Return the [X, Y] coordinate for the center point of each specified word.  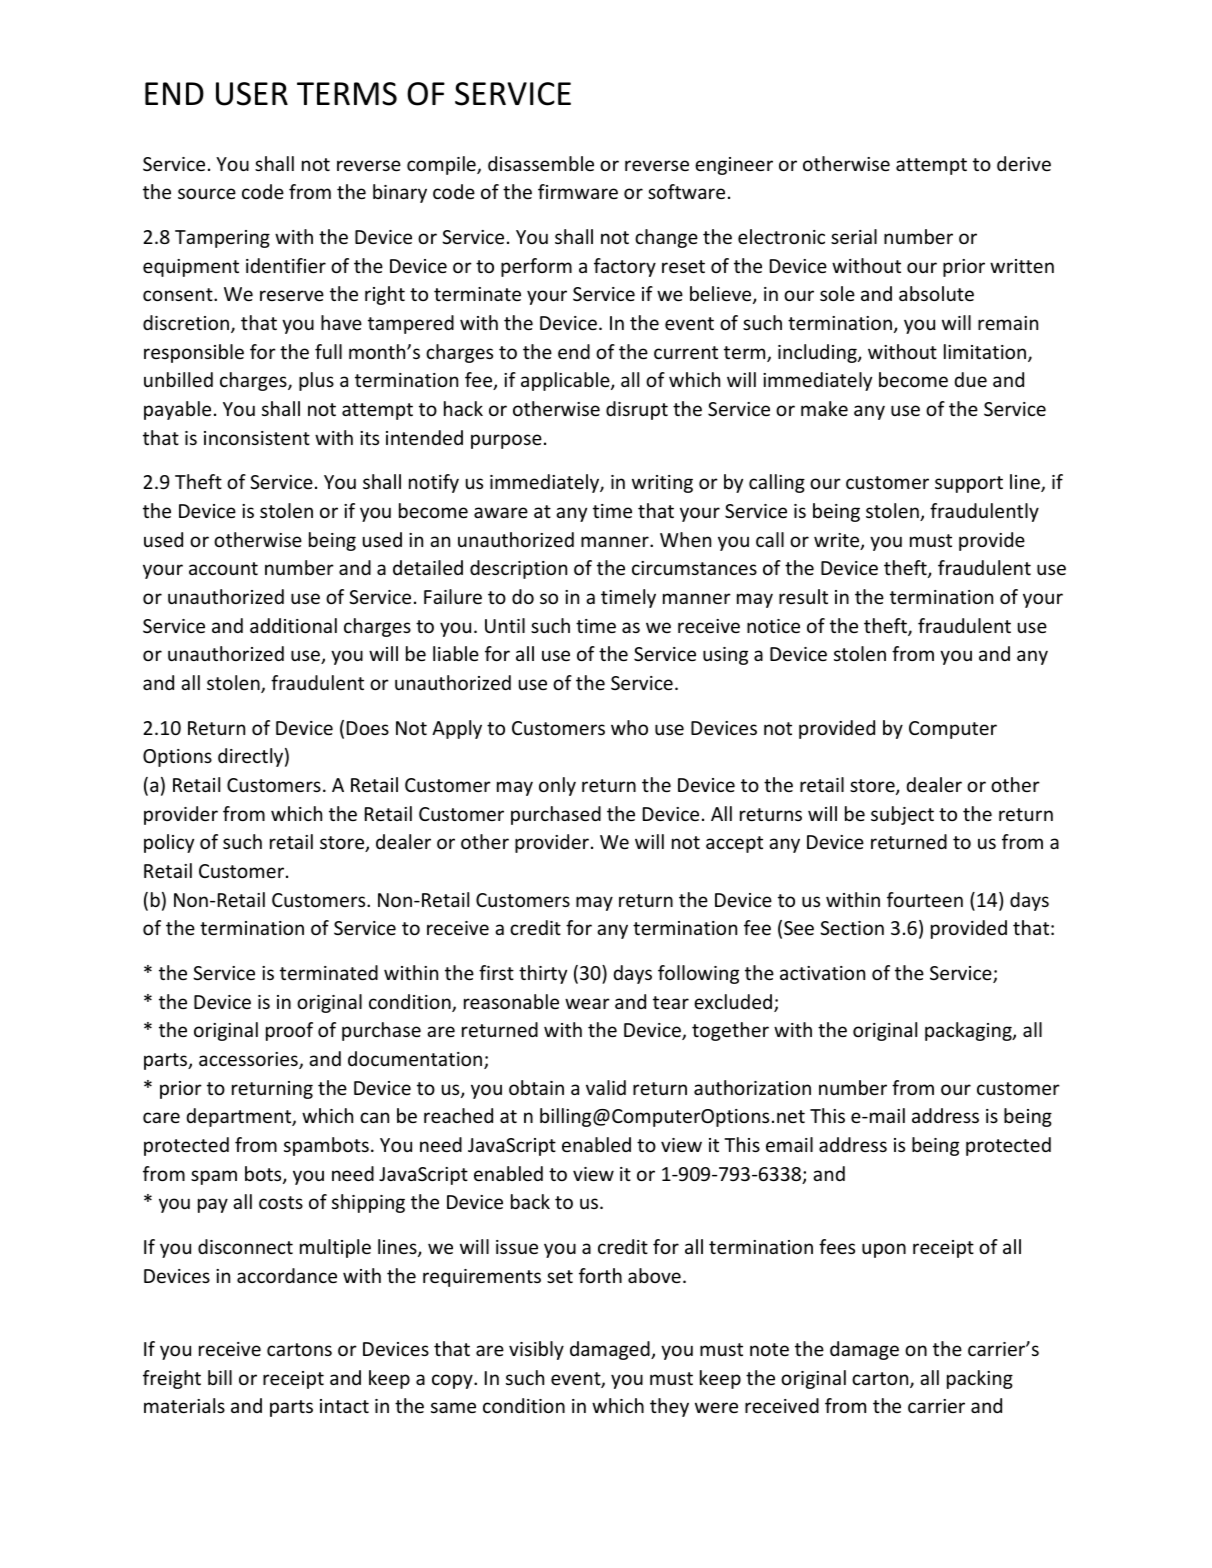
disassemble [541, 163]
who [629, 727]
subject [902, 815]
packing [980, 1379]
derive [1024, 163]
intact [344, 1406]
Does [368, 728]
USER [252, 94]
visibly [536, 1350]
